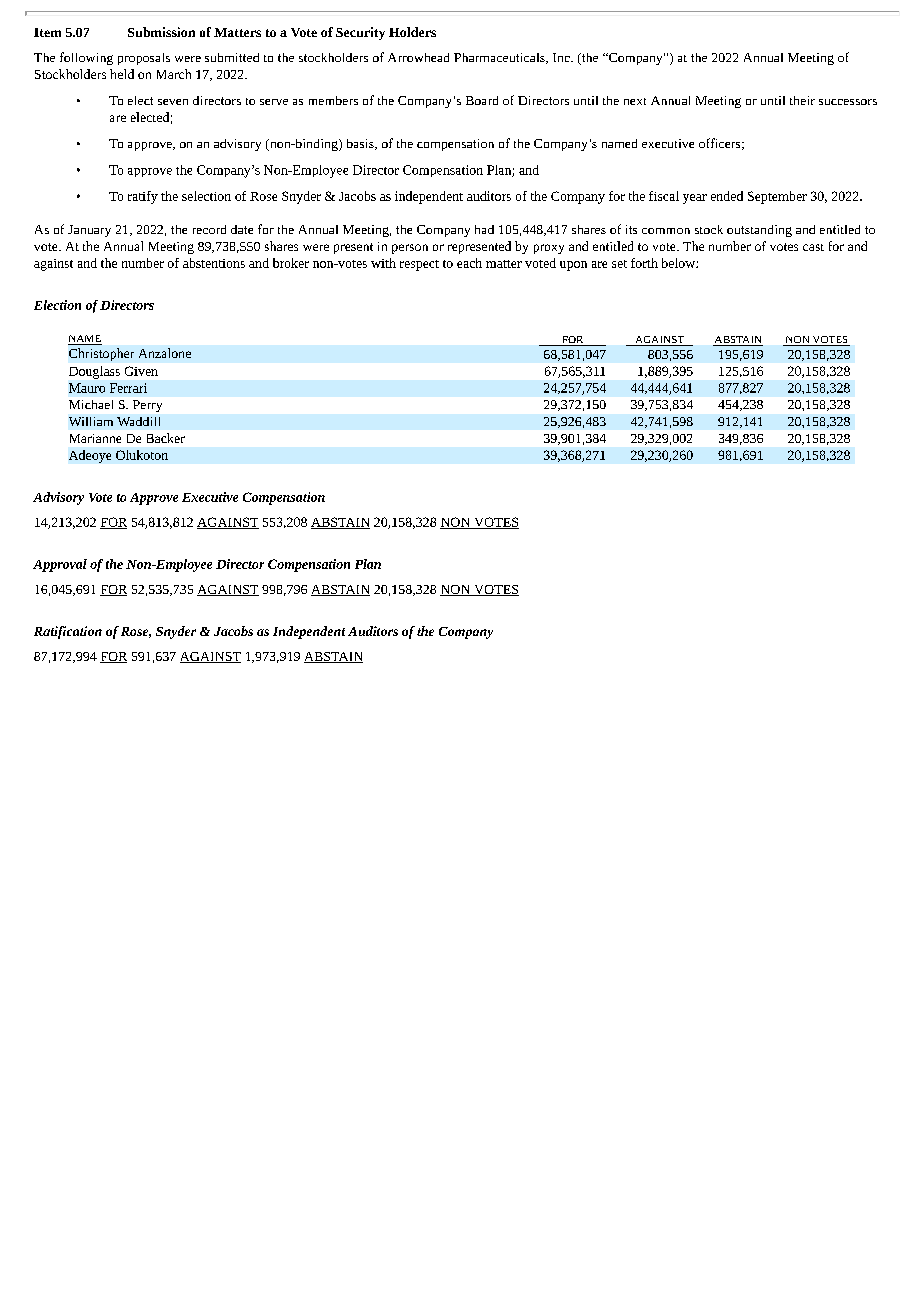 This image has height=1308, width=924. Describe the element at coordinates (802, 100) in the image. I see `their` at that location.
